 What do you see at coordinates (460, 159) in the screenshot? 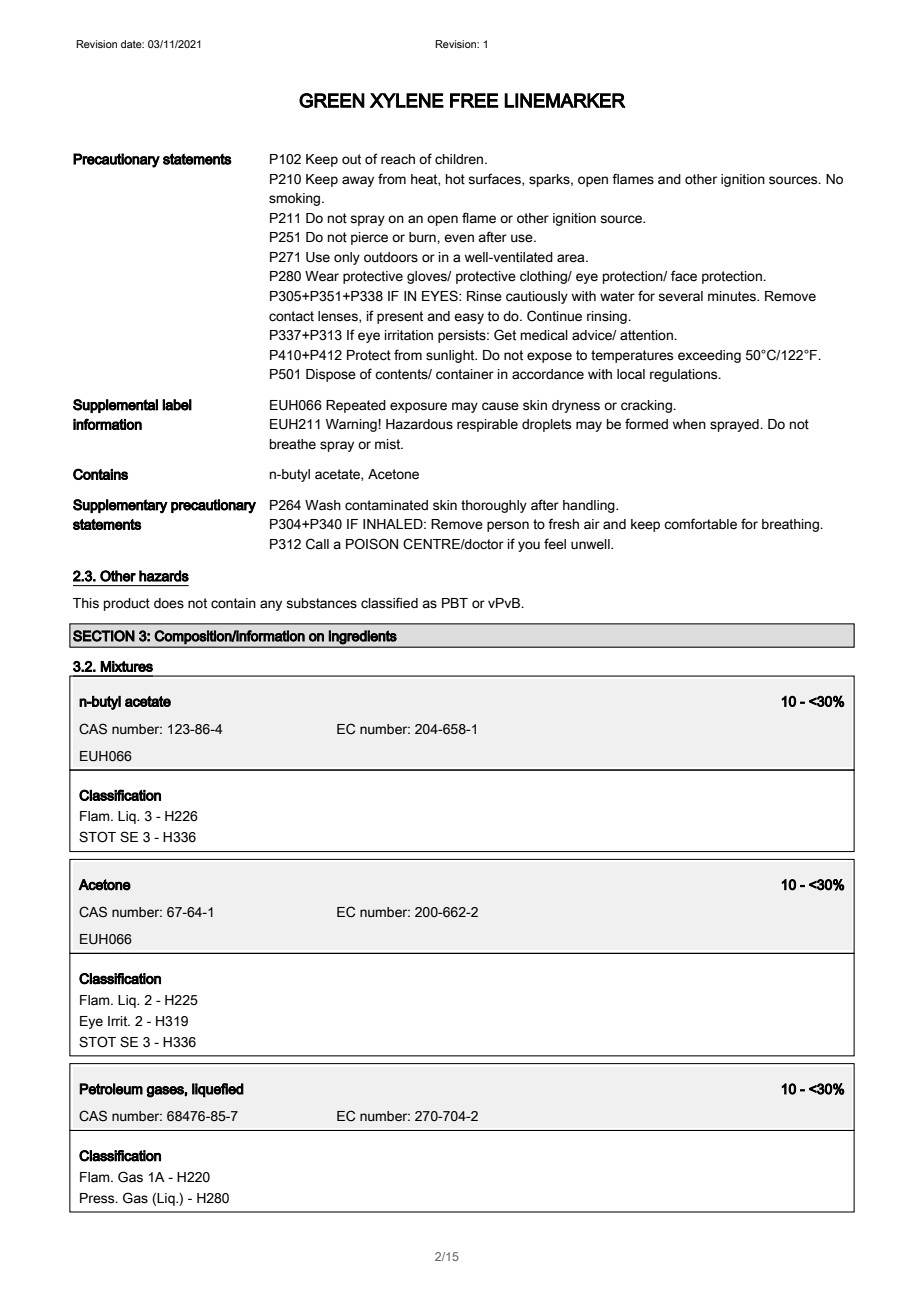
I see `children` at bounding box center [460, 159].
